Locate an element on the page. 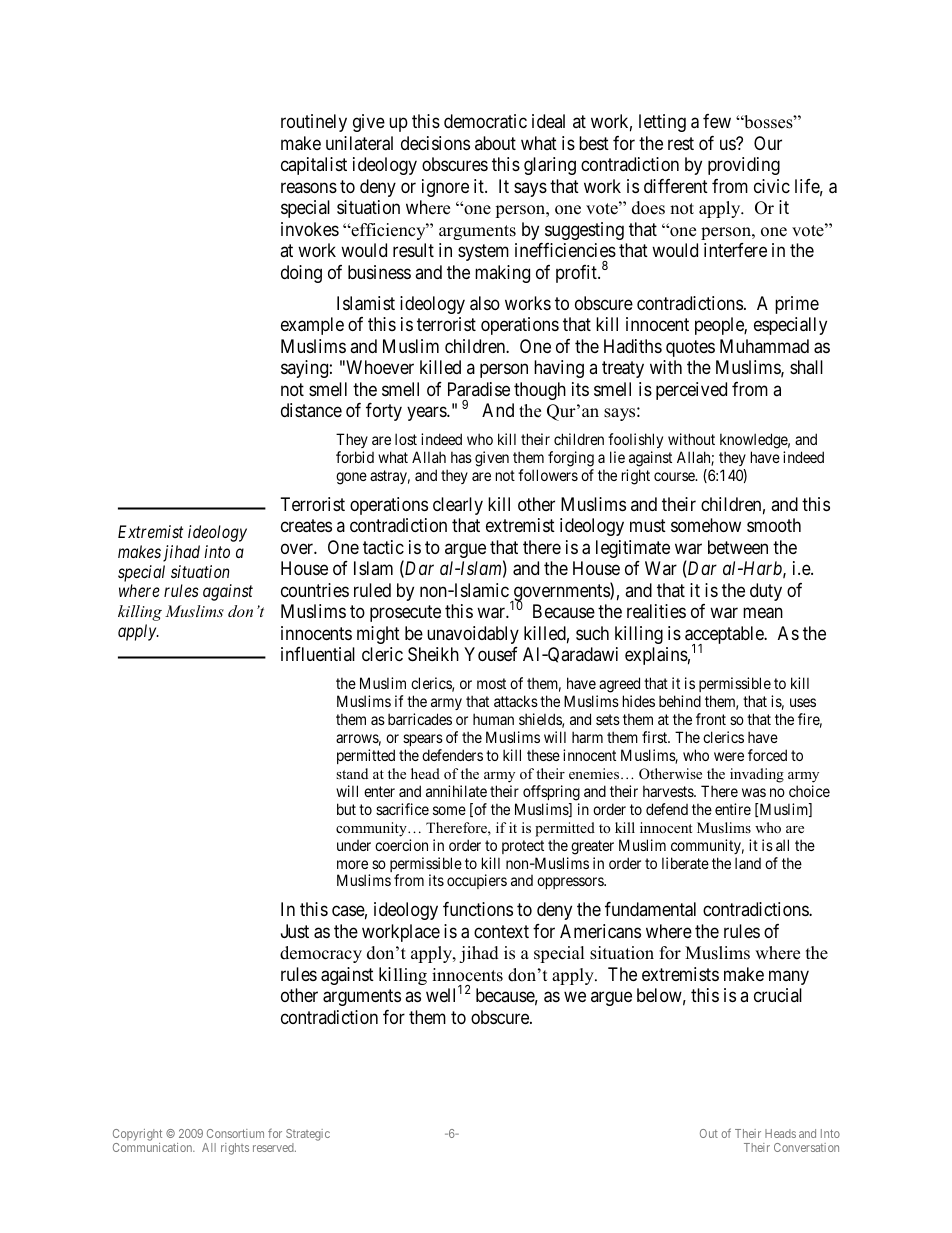 The height and width of the document is (1233, 952). but is located at coordinates (346, 809).
